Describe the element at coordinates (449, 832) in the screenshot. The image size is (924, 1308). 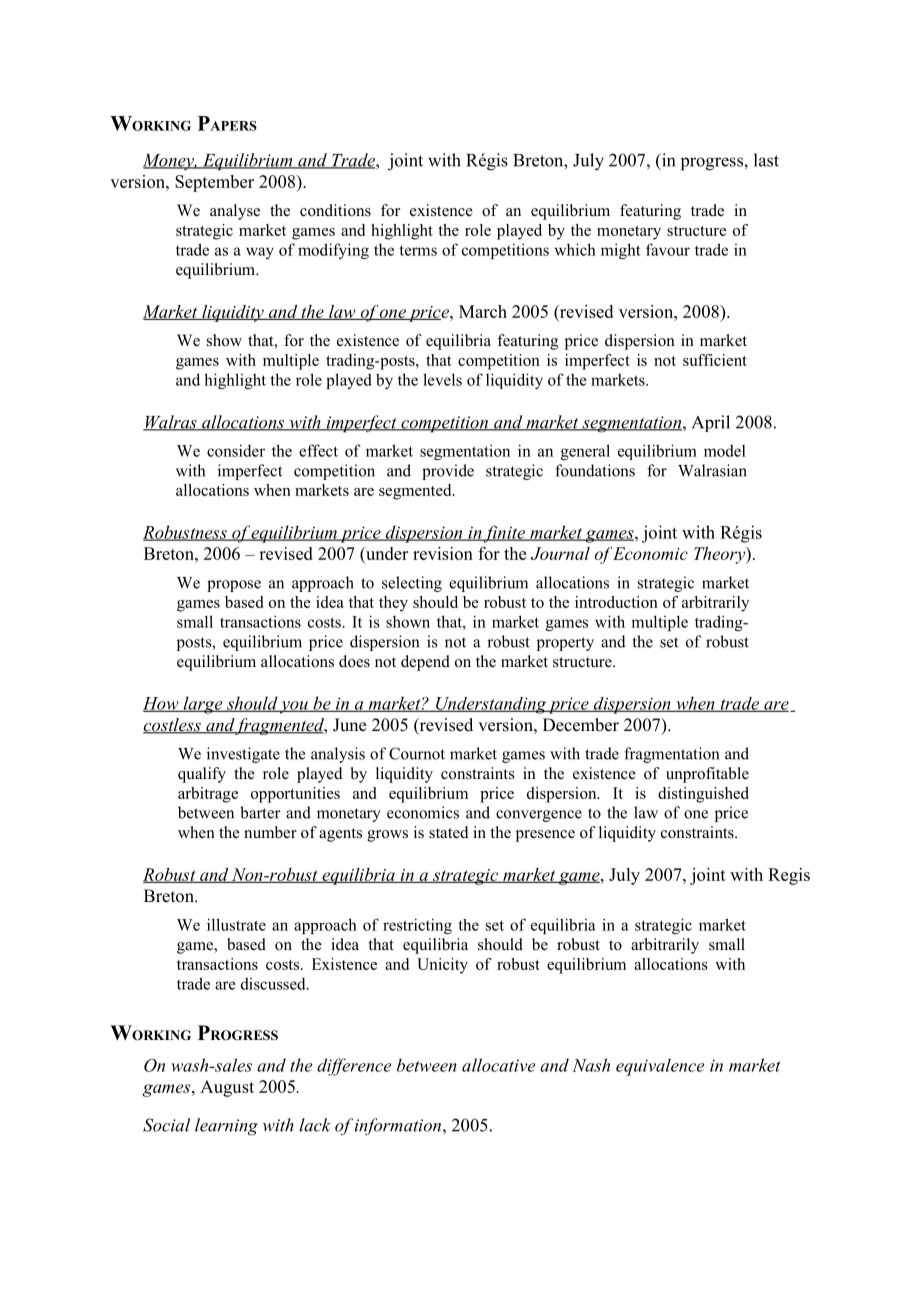
I see `stated` at that location.
